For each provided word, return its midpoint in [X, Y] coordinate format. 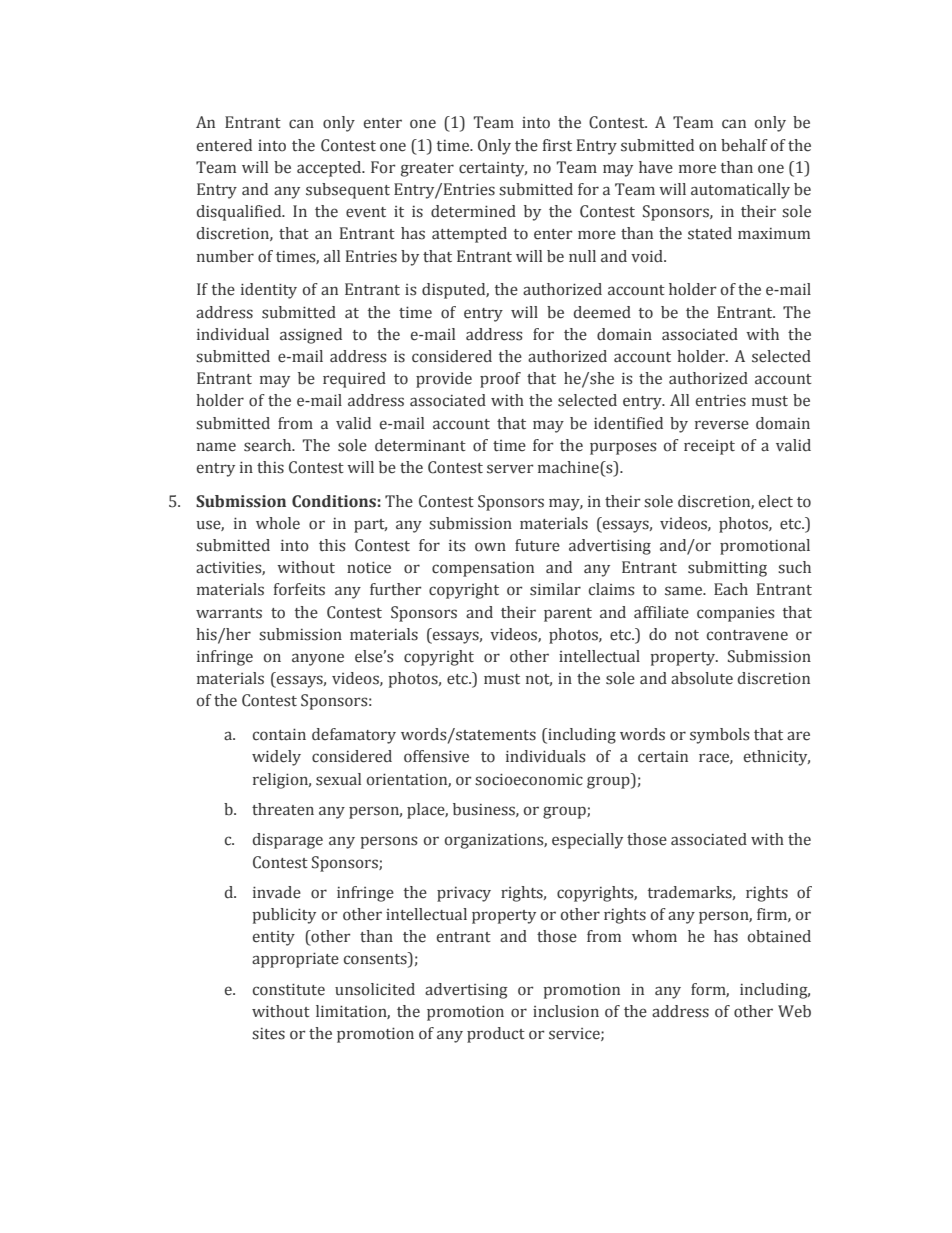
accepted [330, 169]
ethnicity [777, 758]
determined [473, 211]
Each [731, 589]
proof [500, 380]
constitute [289, 989]
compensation [483, 569]
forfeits [299, 589]
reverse [722, 425]
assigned [311, 336]
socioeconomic [529, 779]
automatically [740, 191]
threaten [283, 809]
